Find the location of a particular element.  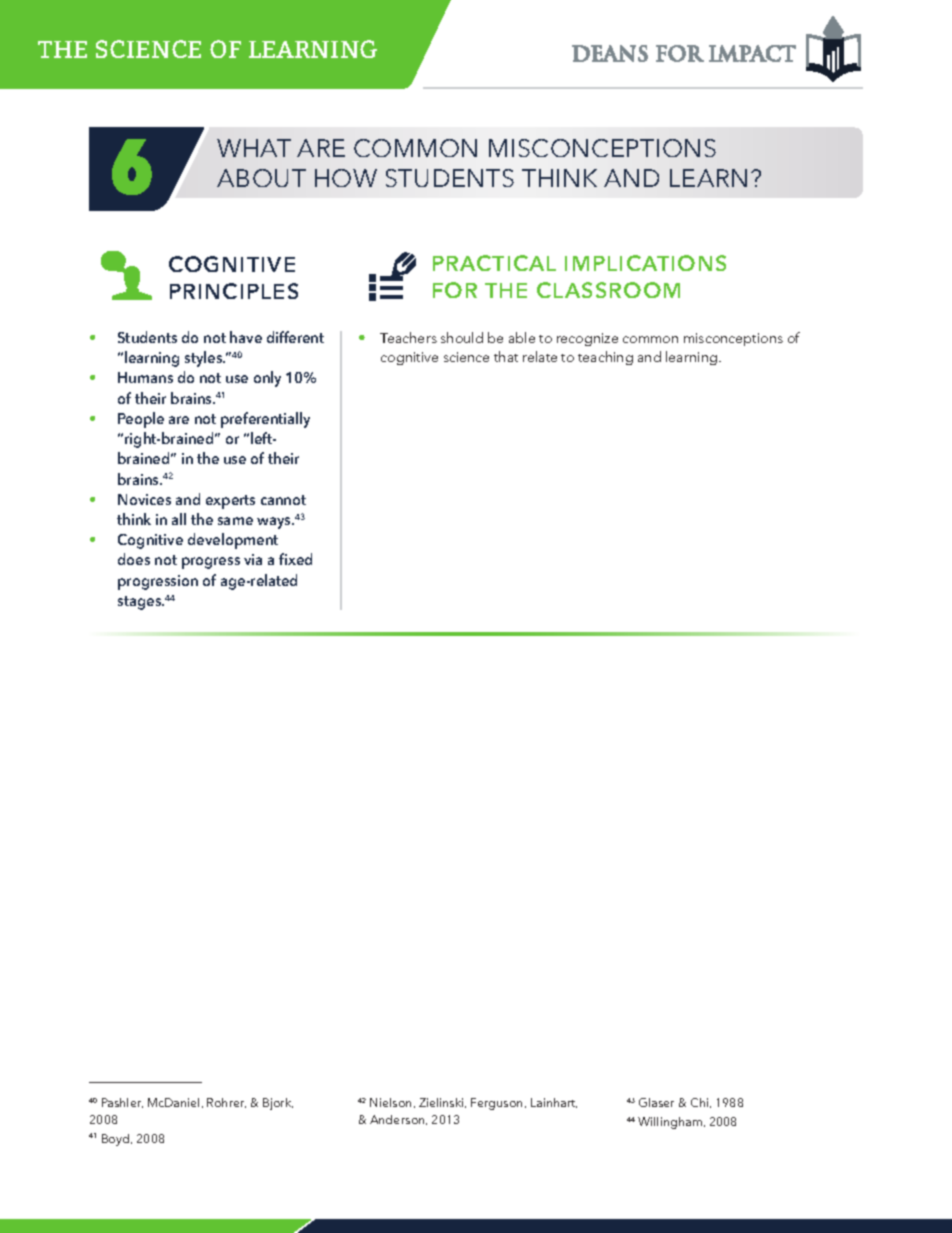

WHAT is located at coordinates (254, 148).
